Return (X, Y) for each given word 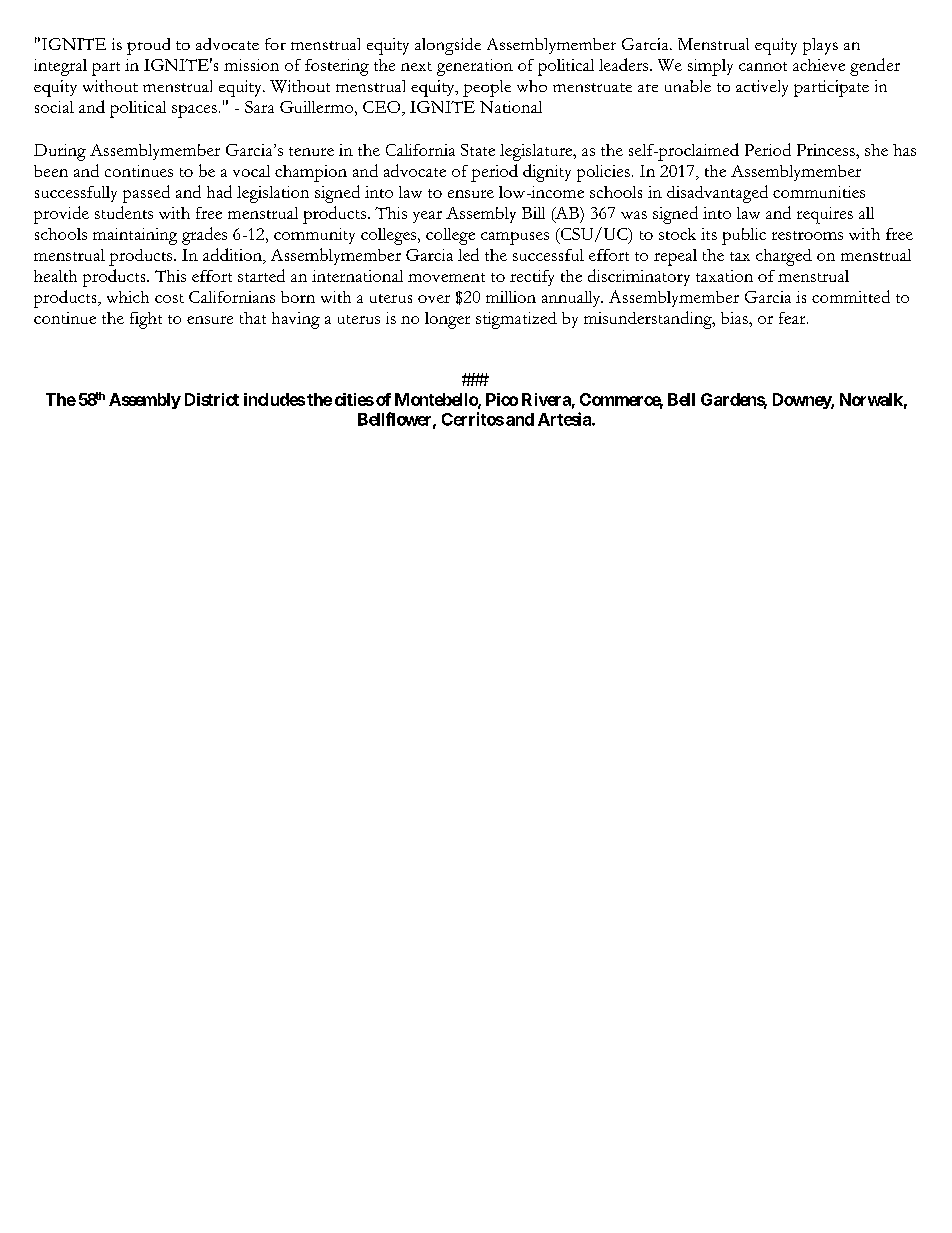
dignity (547, 173)
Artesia (565, 419)
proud (148, 46)
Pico (502, 399)
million (511, 297)
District (212, 399)
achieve (819, 65)
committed (851, 296)
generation (475, 67)
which (128, 297)
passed (146, 194)
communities (819, 192)
